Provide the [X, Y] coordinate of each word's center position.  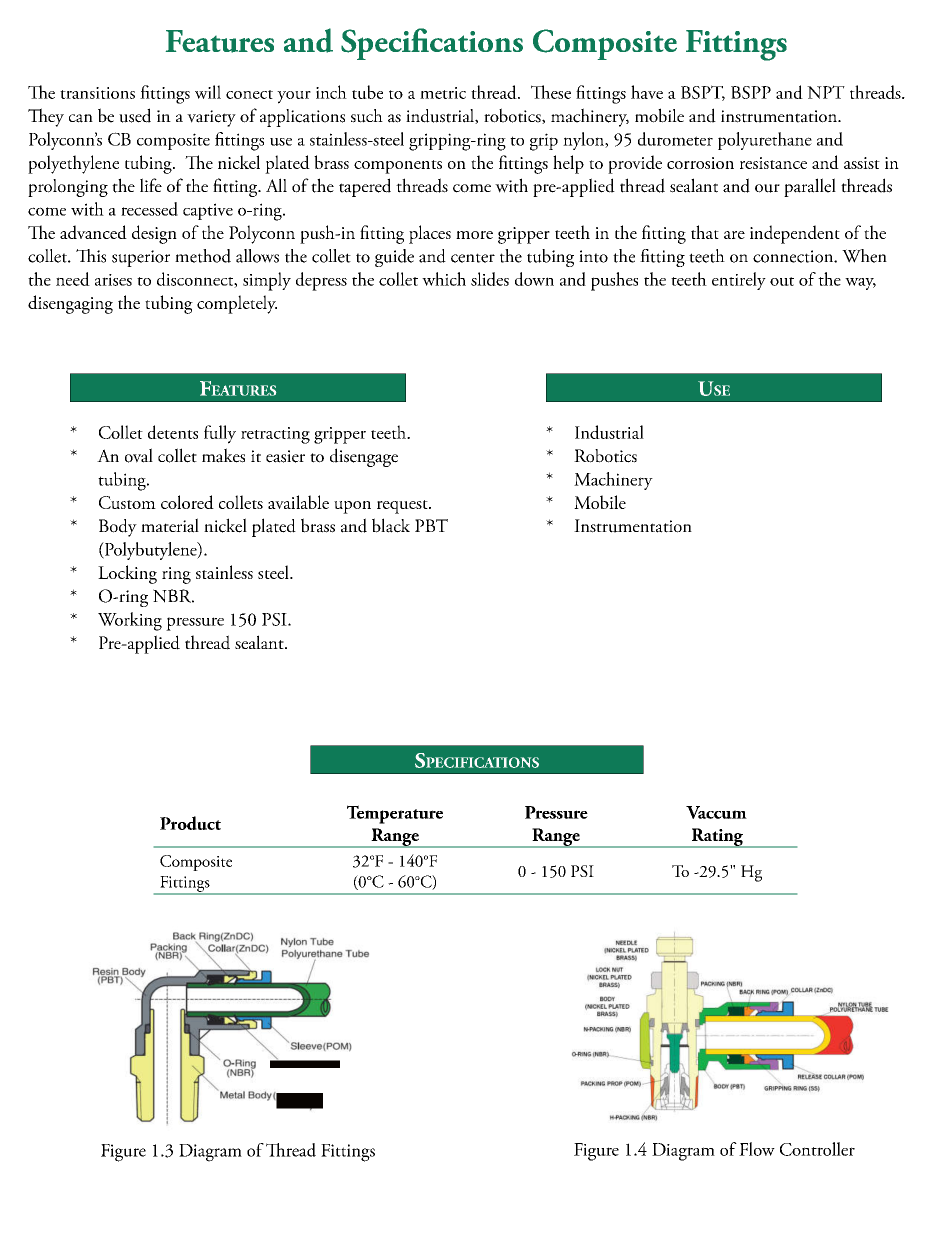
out [782, 281]
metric [443, 93]
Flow [757, 1149]
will [208, 92]
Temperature [395, 814]
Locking [127, 574]
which [444, 279]
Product [190, 823]
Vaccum [716, 812]
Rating [717, 838]
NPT [826, 92]
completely [237, 304]
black [391, 525]
